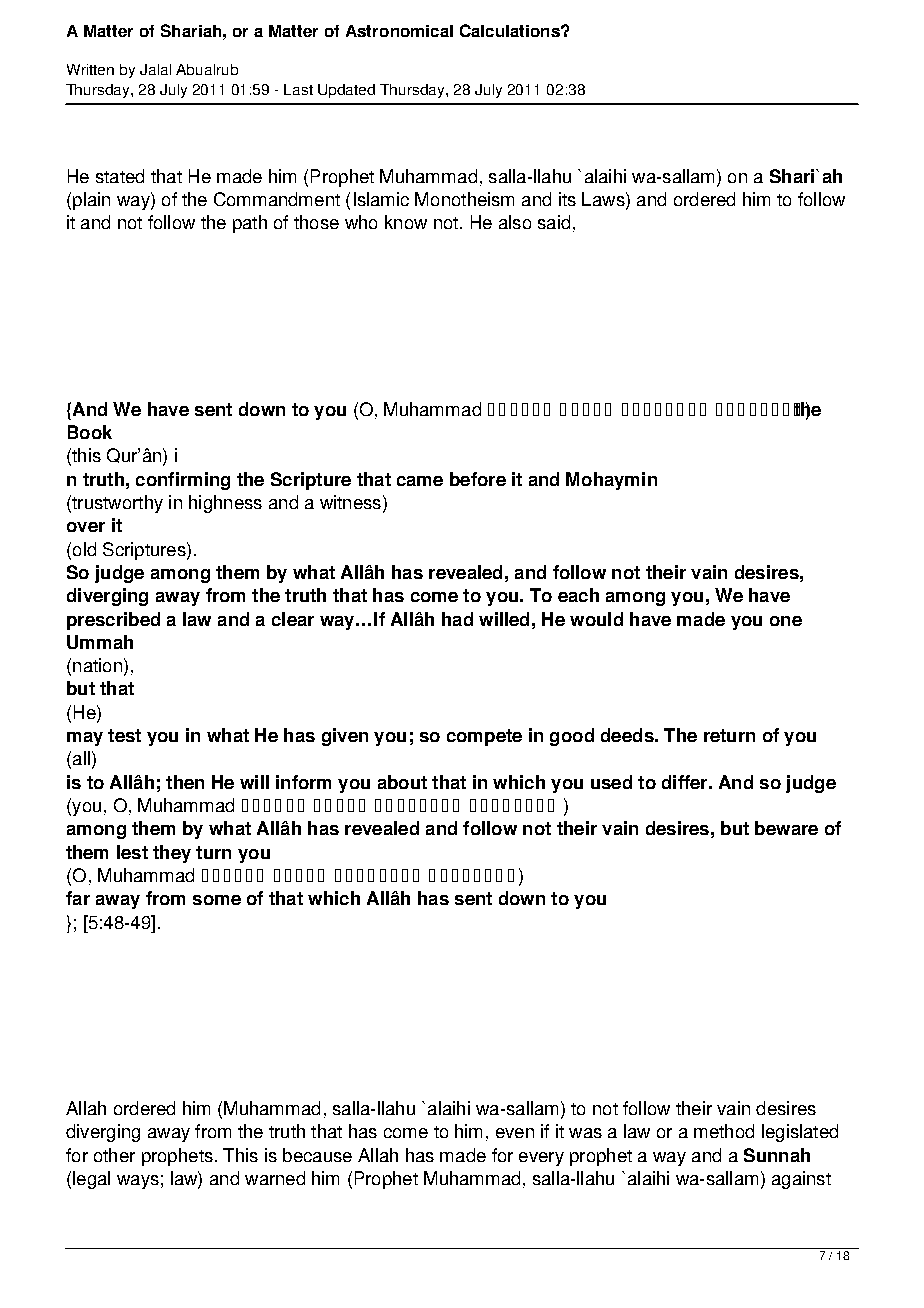 The height and width of the screenshot is (1308, 924). What do you see at coordinates (113, 621) in the screenshot?
I see `prescribed` at bounding box center [113, 621].
